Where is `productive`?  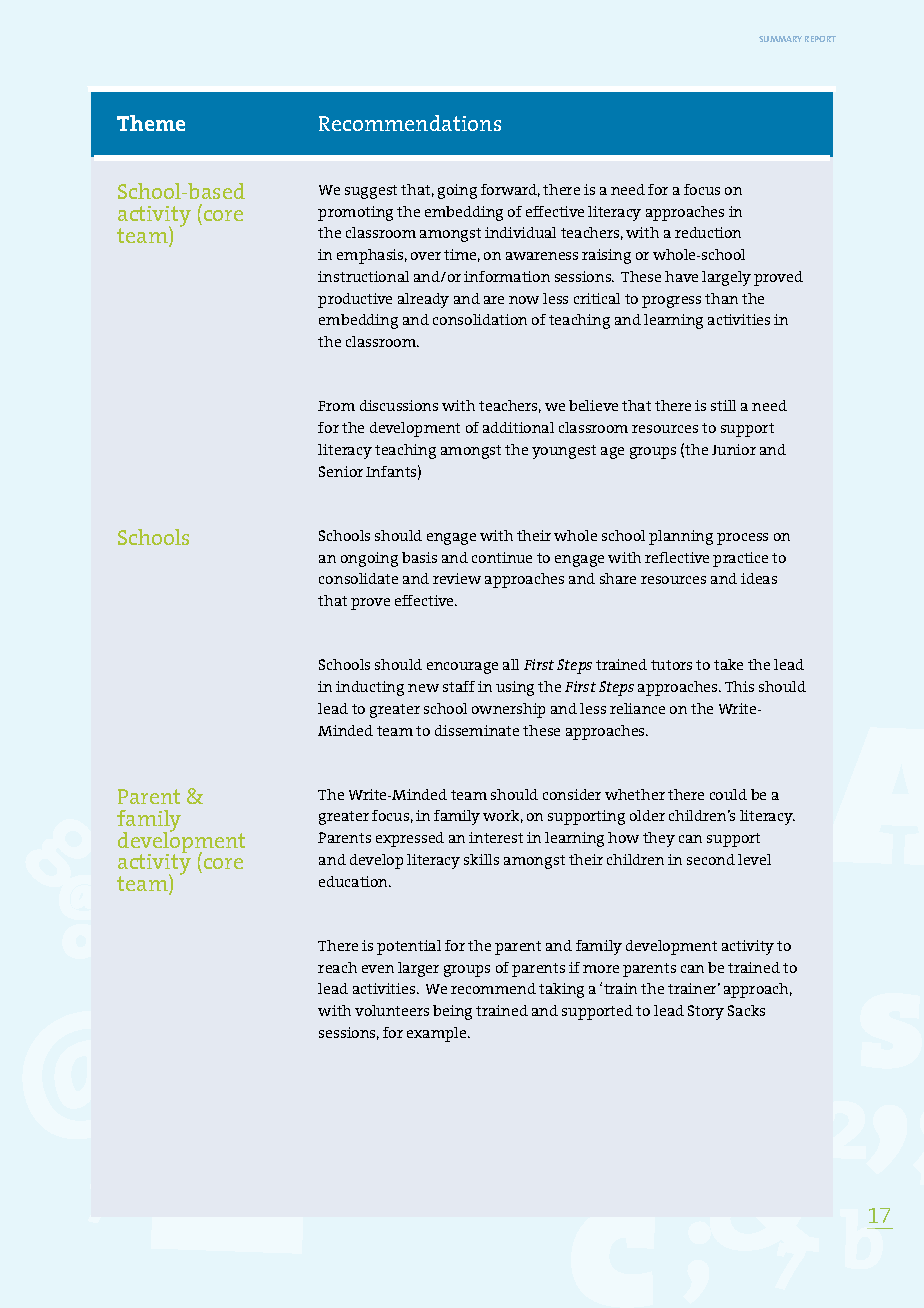
productive is located at coordinates (355, 300).
